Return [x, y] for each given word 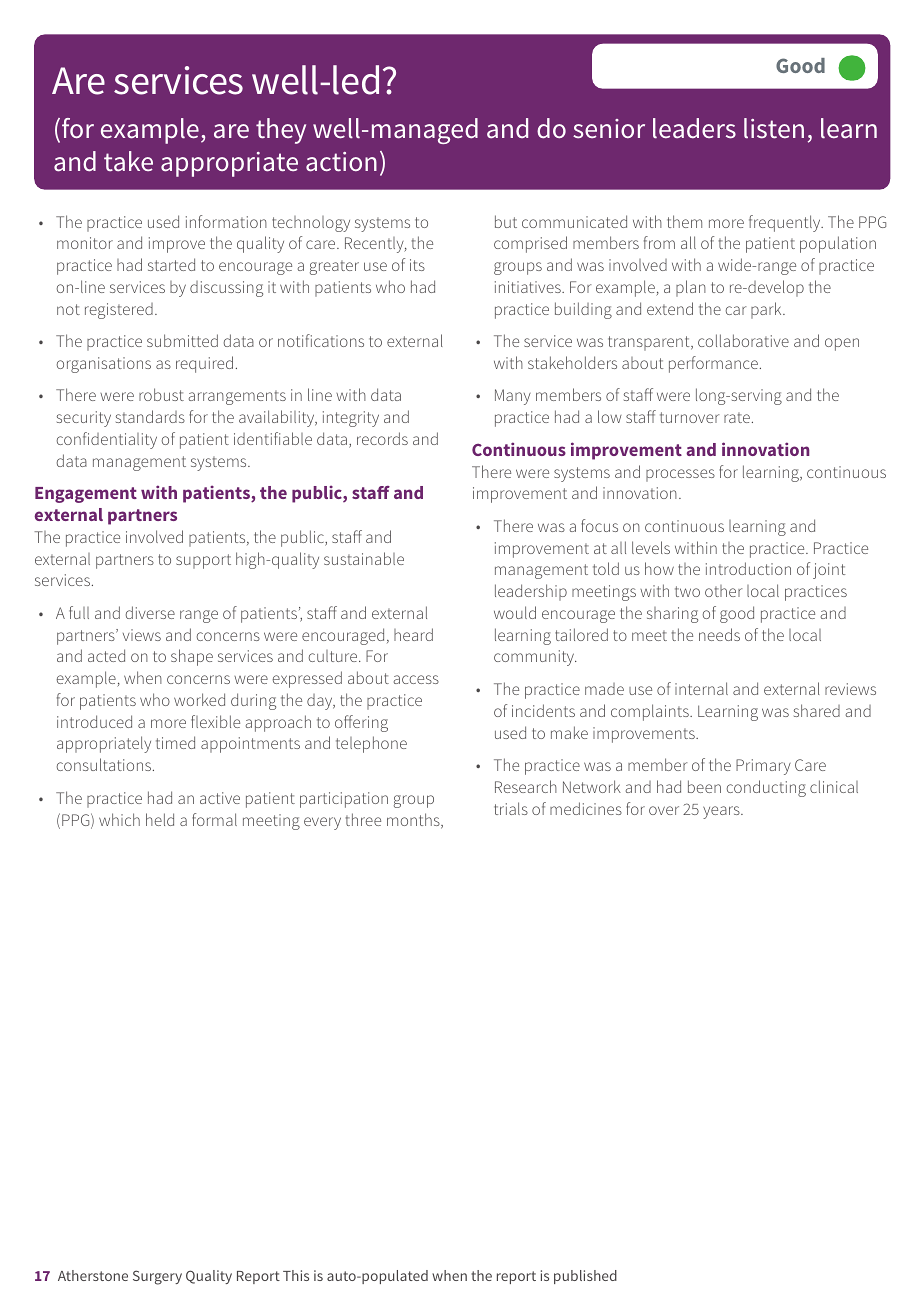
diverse [150, 612]
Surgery [157, 1277]
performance [713, 364]
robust [161, 394]
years [722, 812]
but [506, 221]
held [160, 819]
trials [511, 808]
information [226, 221]
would [515, 612]
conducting [766, 788]
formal [214, 819]
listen [774, 128]
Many [513, 397]
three [363, 819]
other [723, 591]
